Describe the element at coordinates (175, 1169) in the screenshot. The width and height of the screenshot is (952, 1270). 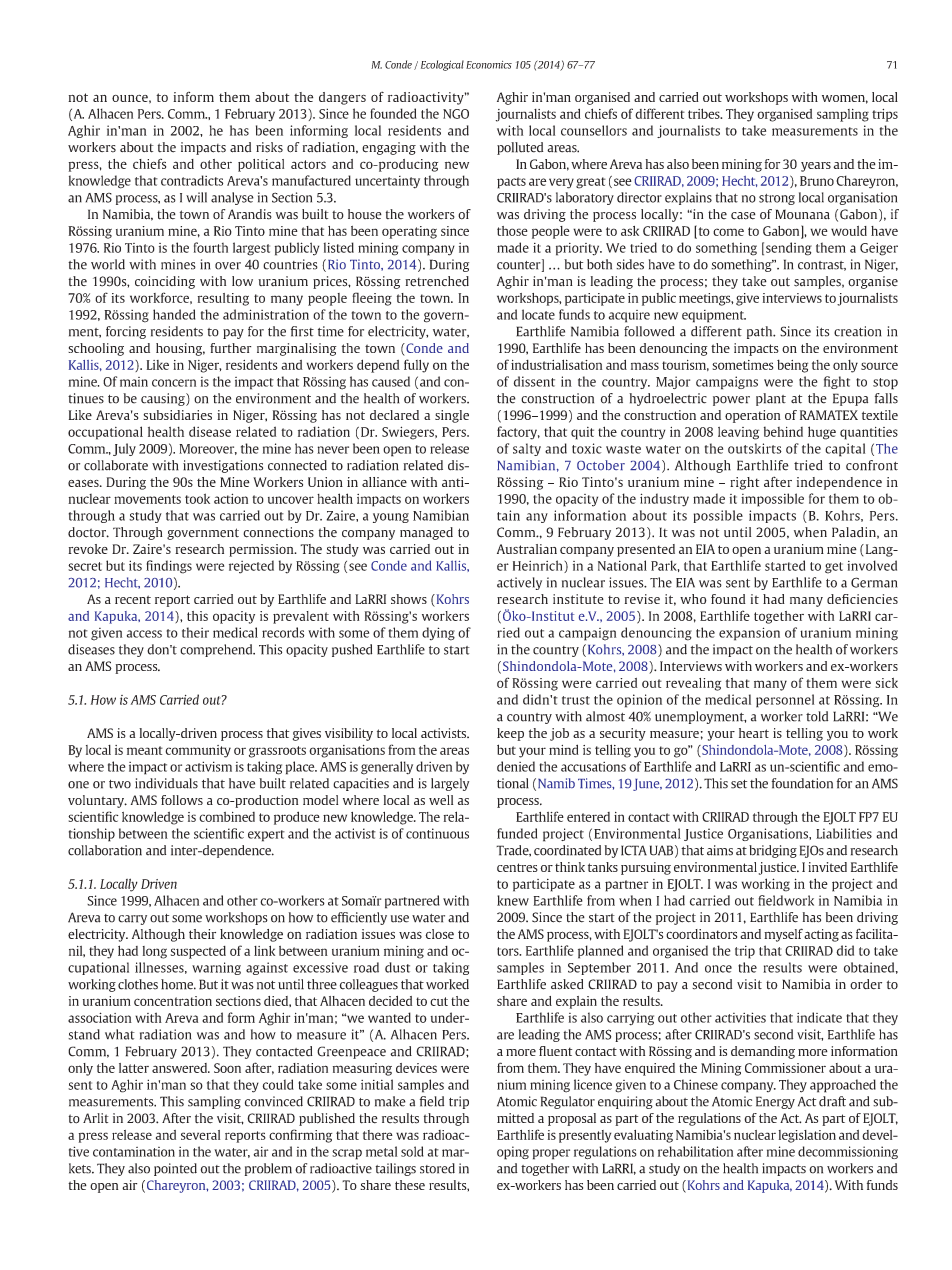
I see `pointed` at that location.
